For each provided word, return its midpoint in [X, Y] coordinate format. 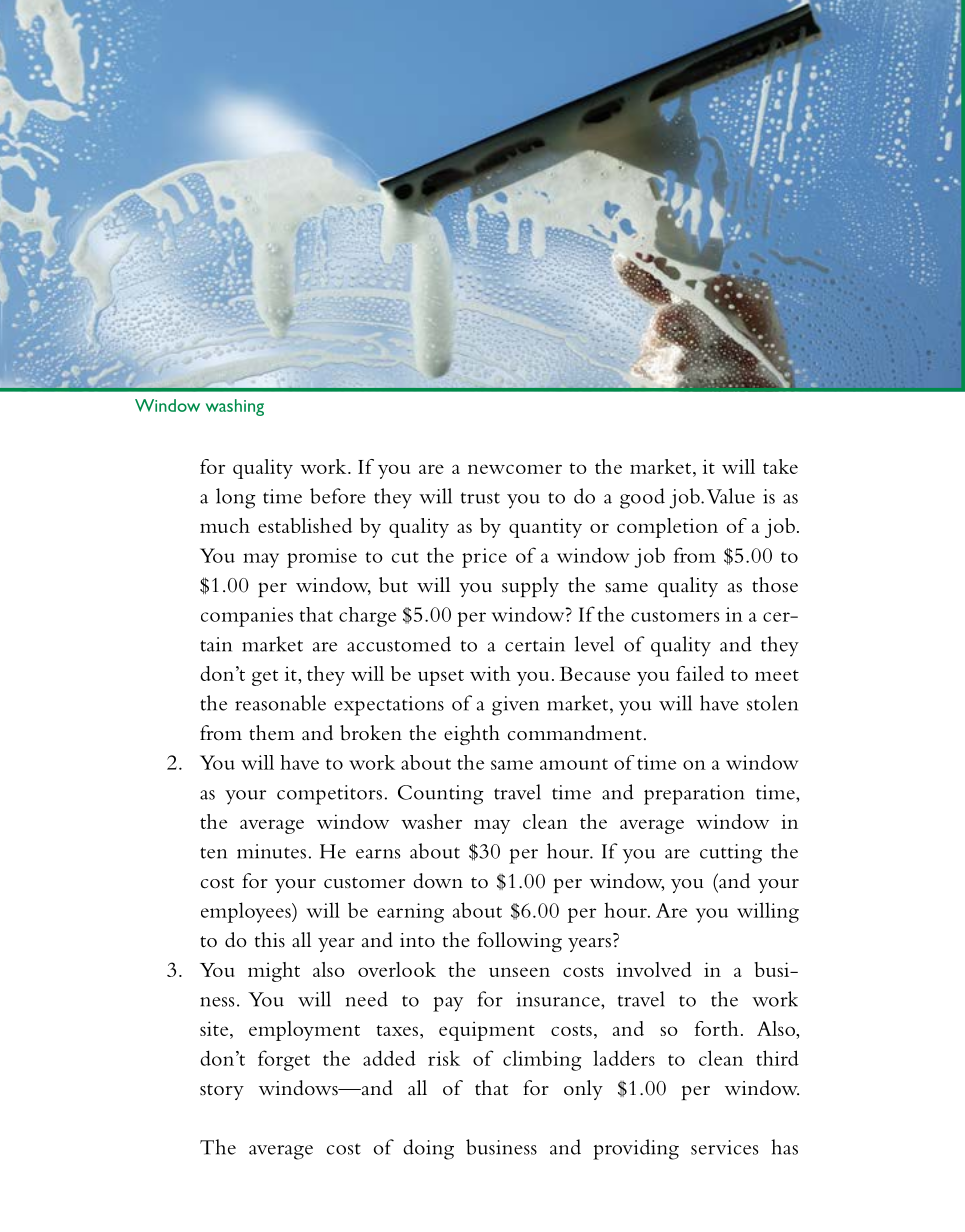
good [642, 498]
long [236, 498]
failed [700, 673]
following [519, 942]
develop [707, 229]
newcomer [515, 469]
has [784, 1147]
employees [247, 912]
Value [731, 496]
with [490, 673]
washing [235, 407]
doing [428, 1149]
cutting [731, 854]
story [222, 1092]
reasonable [280, 703]
